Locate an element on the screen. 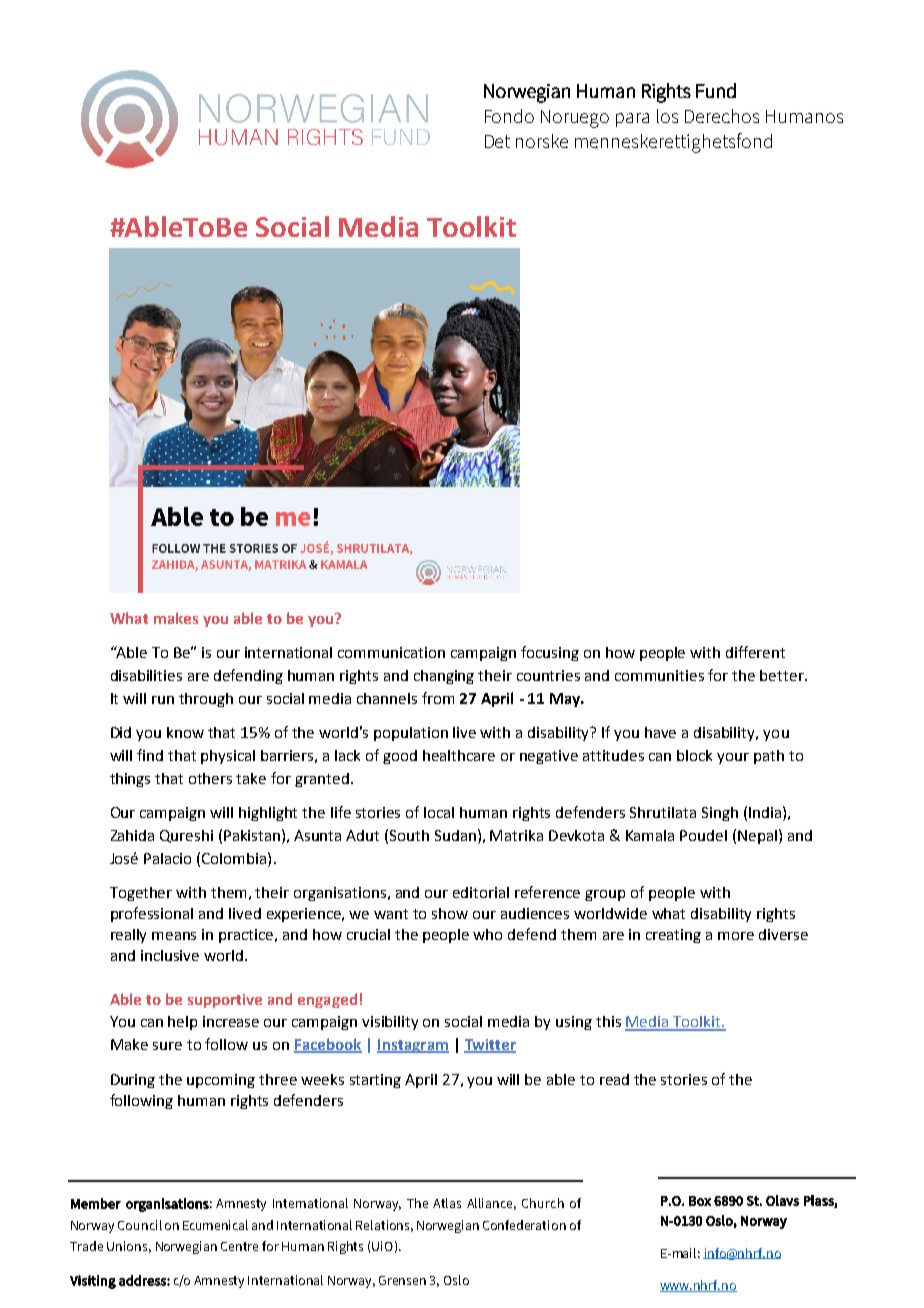 This screenshot has width=924, height=1308. different is located at coordinates (755, 652).
